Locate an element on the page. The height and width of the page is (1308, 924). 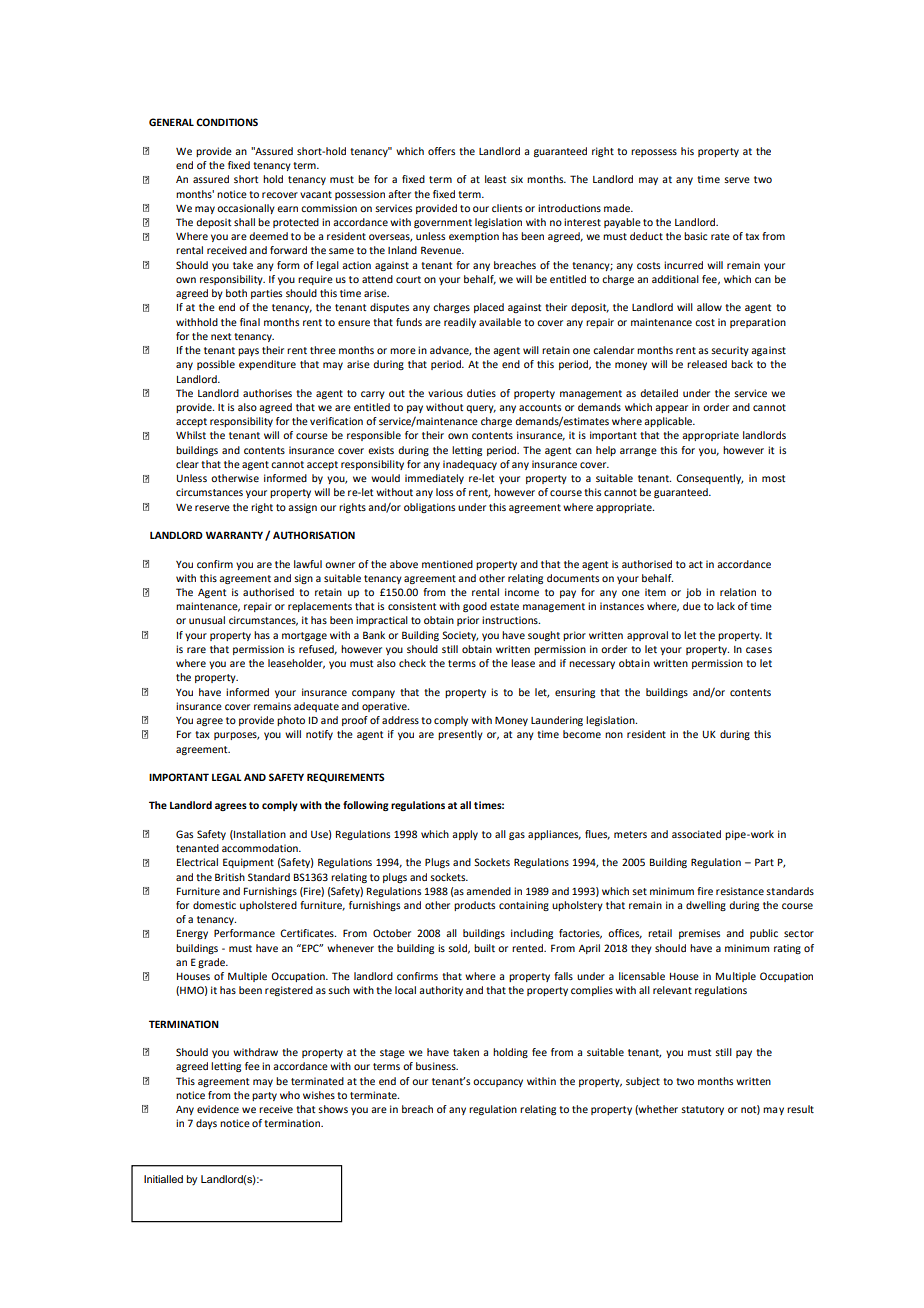
occupancy is located at coordinates (498, 1083).
